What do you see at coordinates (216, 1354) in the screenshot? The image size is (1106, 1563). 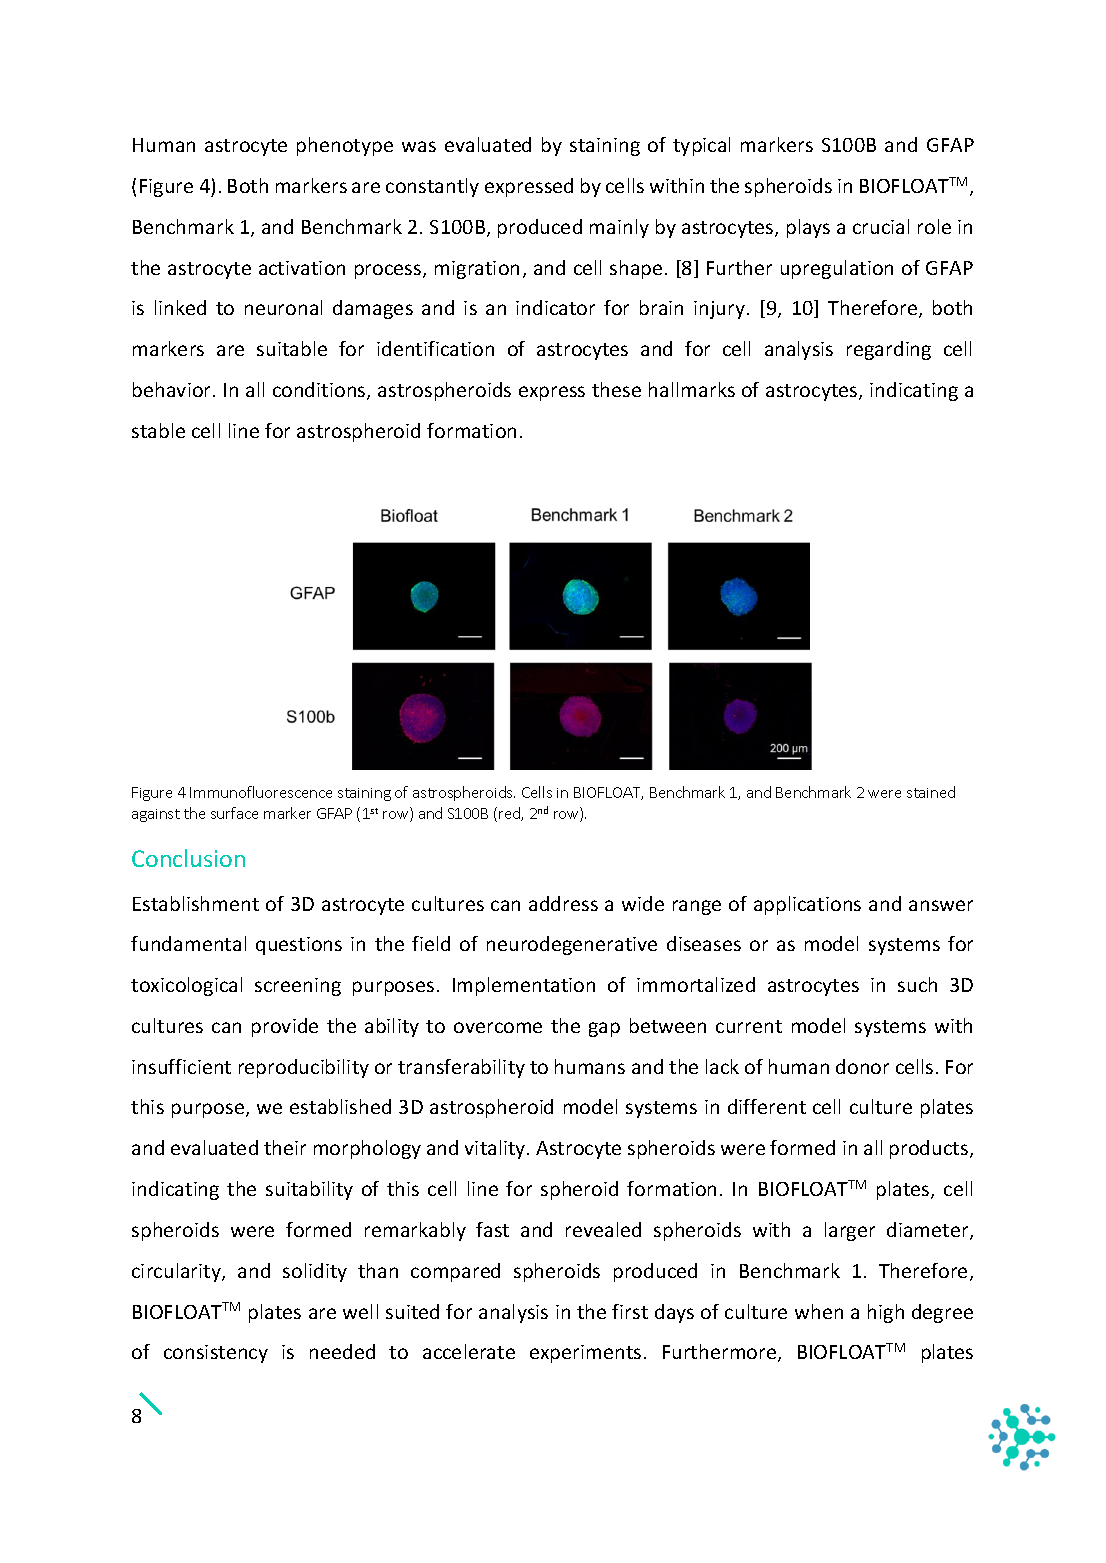 I see `consistency` at bounding box center [216, 1354].
